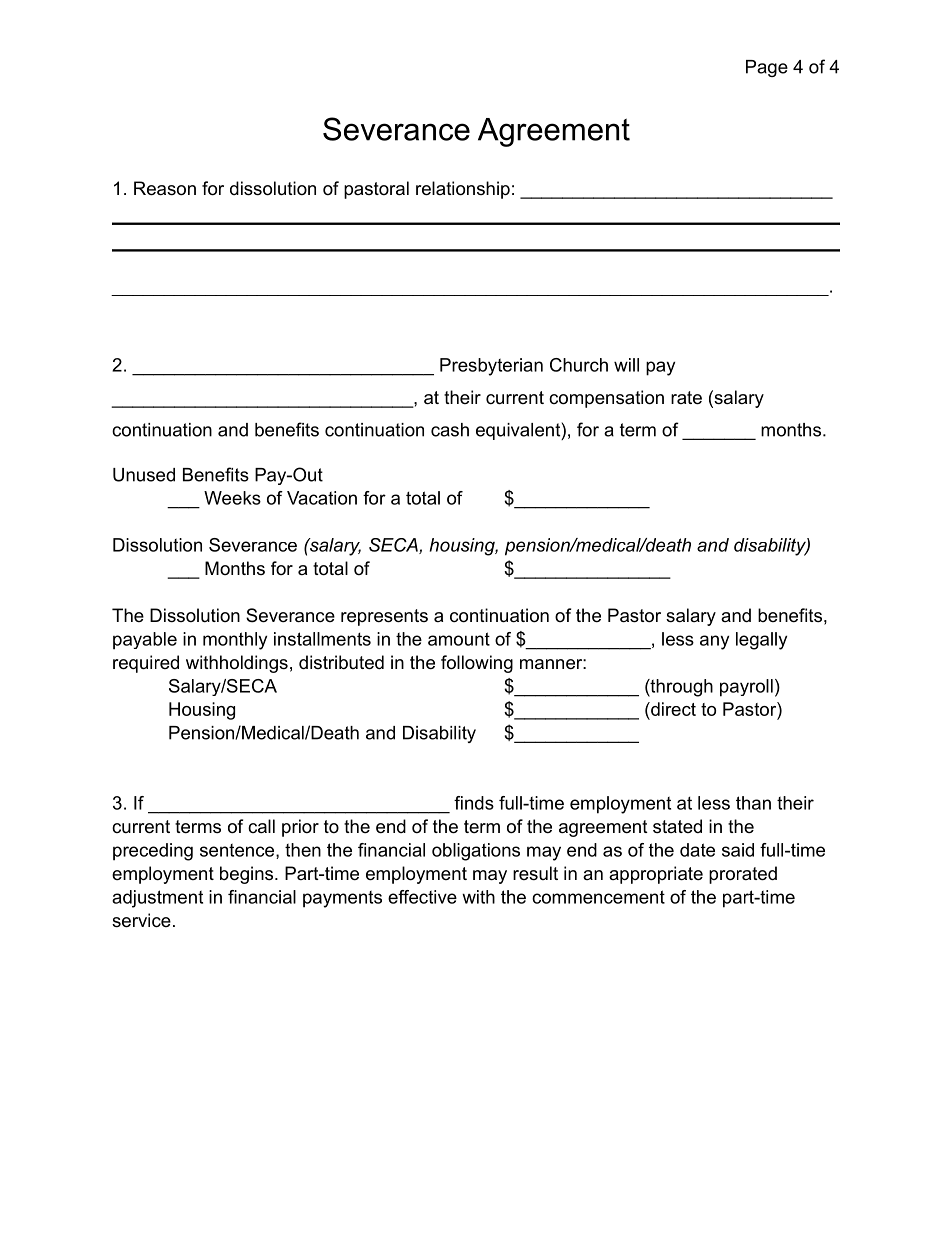 The height and width of the screenshot is (1233, 952). What do you see at coordinates (422, 897) in the screenshot?
I see `effective` at bounding box center [422, 897].
